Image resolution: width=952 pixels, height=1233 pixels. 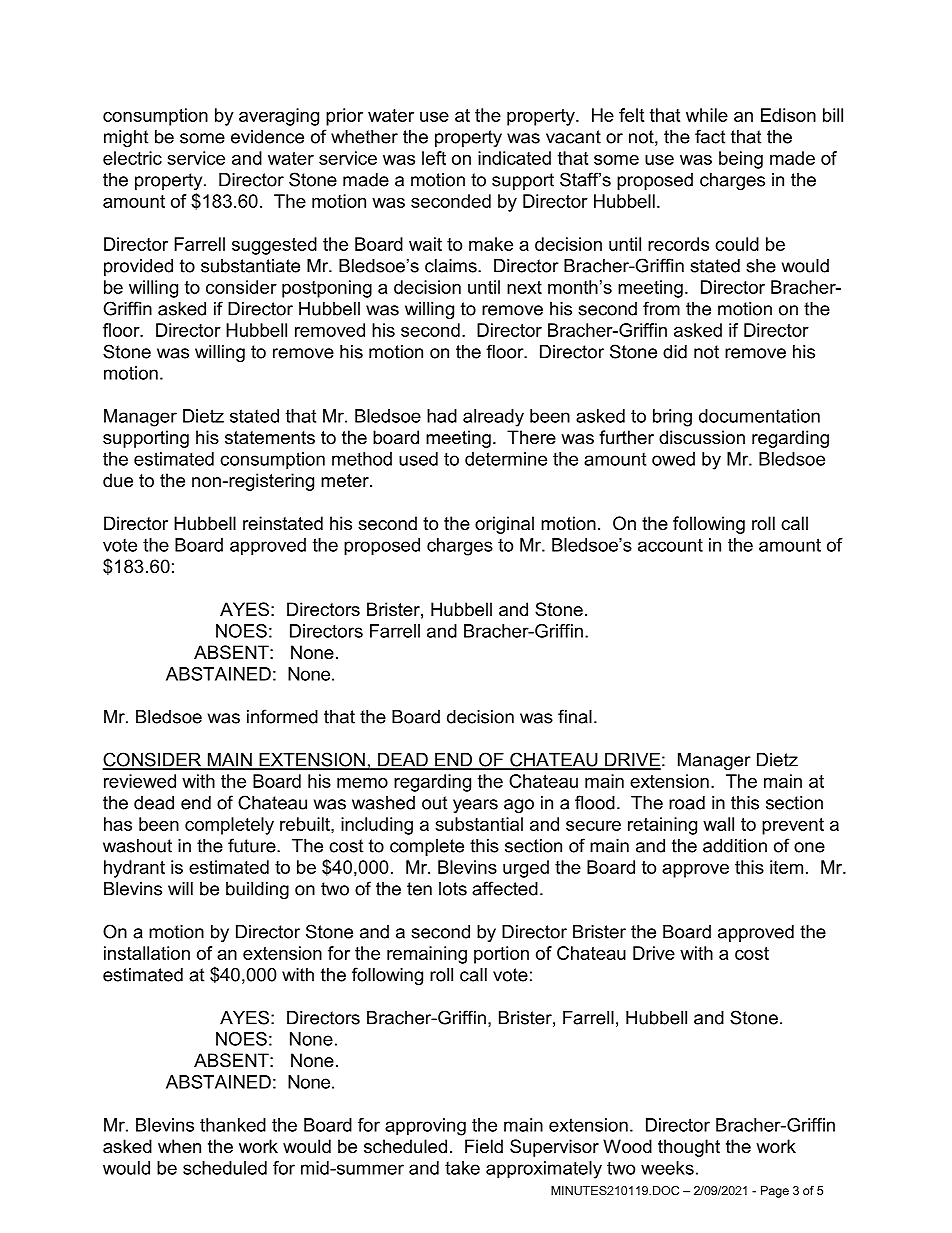 What do you see at coordinates (786, 867) in the document?
I see `item` at bounding box center [786, 867].
